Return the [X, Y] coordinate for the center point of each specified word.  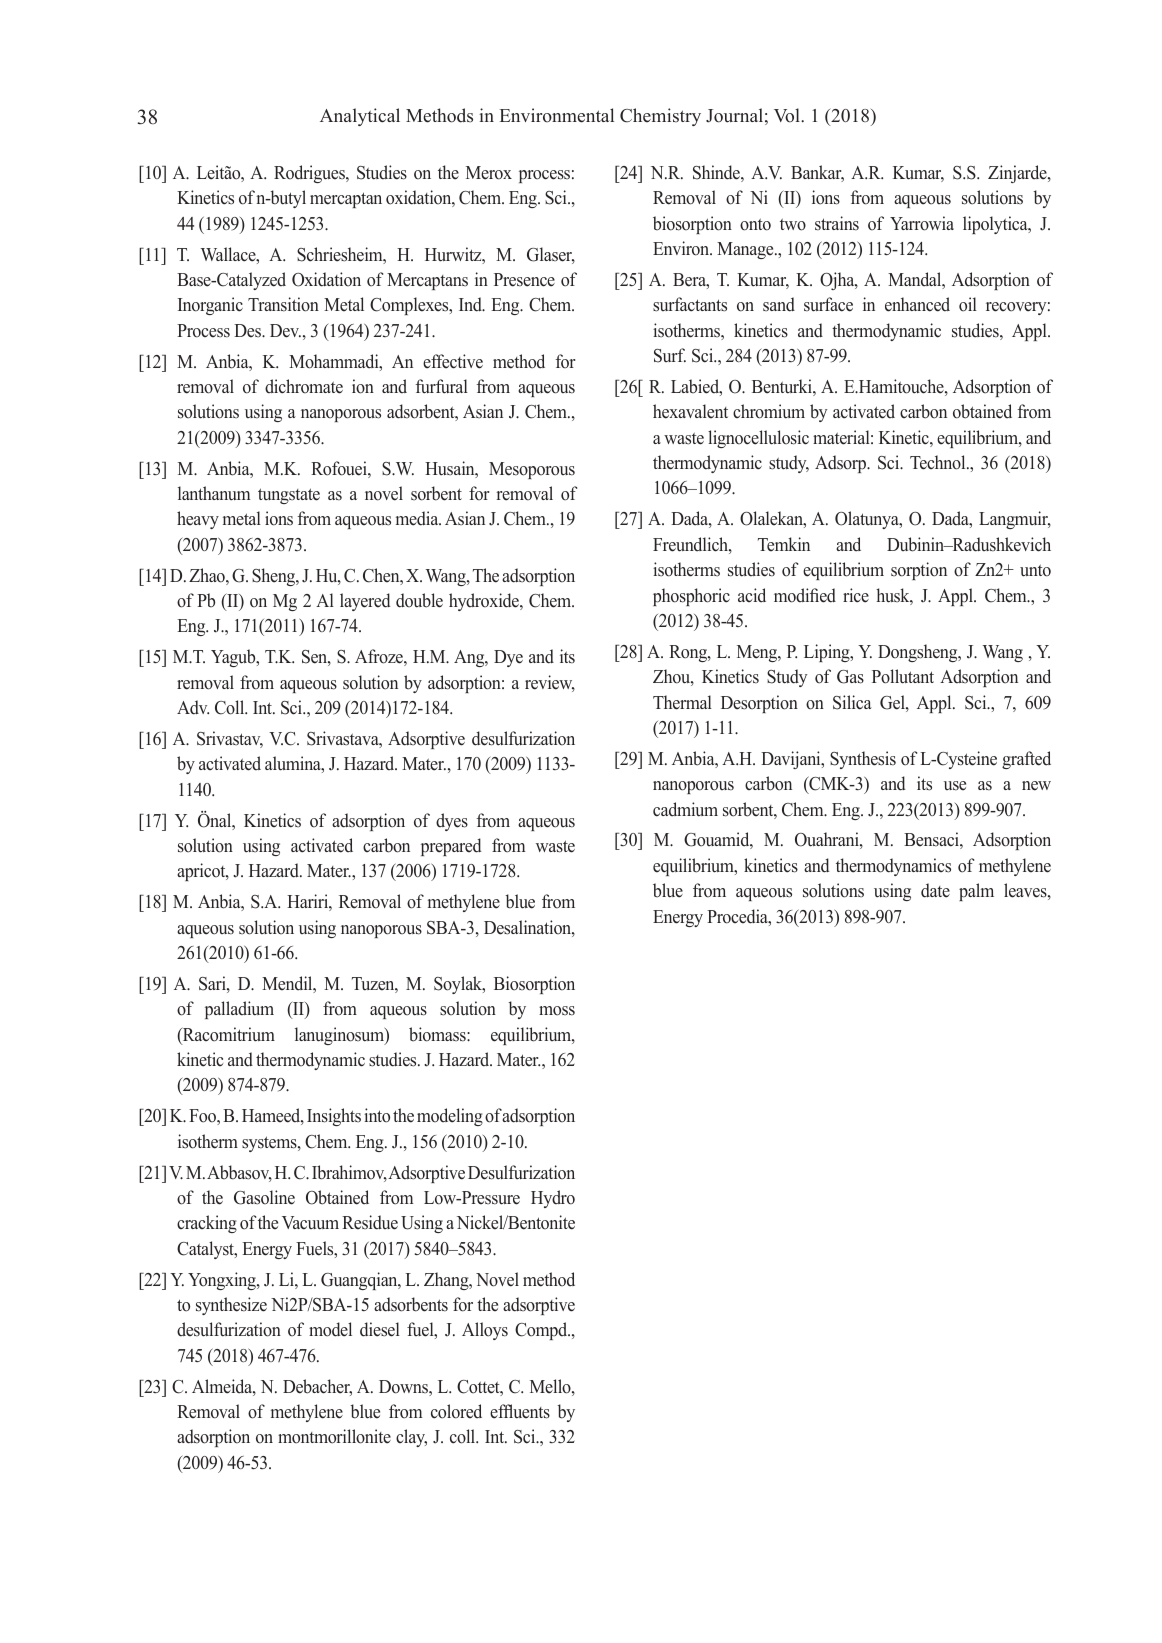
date [935, 890]
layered [365, 602]
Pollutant [903, 676]
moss [557, 1011]
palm [976, 892]
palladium [239, 1010]
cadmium [685, 809]
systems [270, 1144]
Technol [939, 462]
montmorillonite [334, 1436]
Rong [689, 653]
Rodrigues [310, 174]
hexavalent [690, 411]
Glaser [551, 255]
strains [837, 223]
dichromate [304, 386]
